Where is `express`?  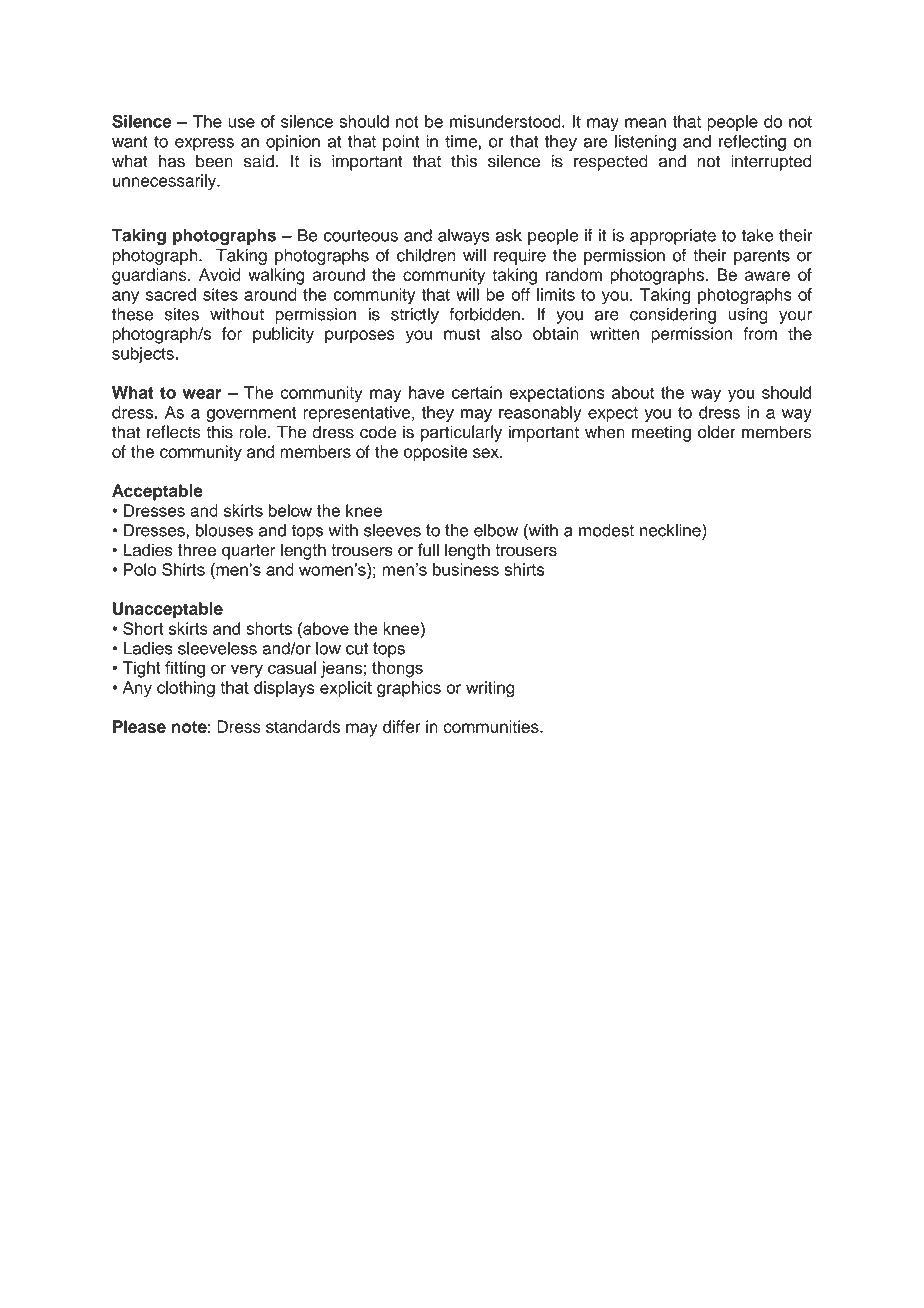 express is located at coordinates (204, 144).
